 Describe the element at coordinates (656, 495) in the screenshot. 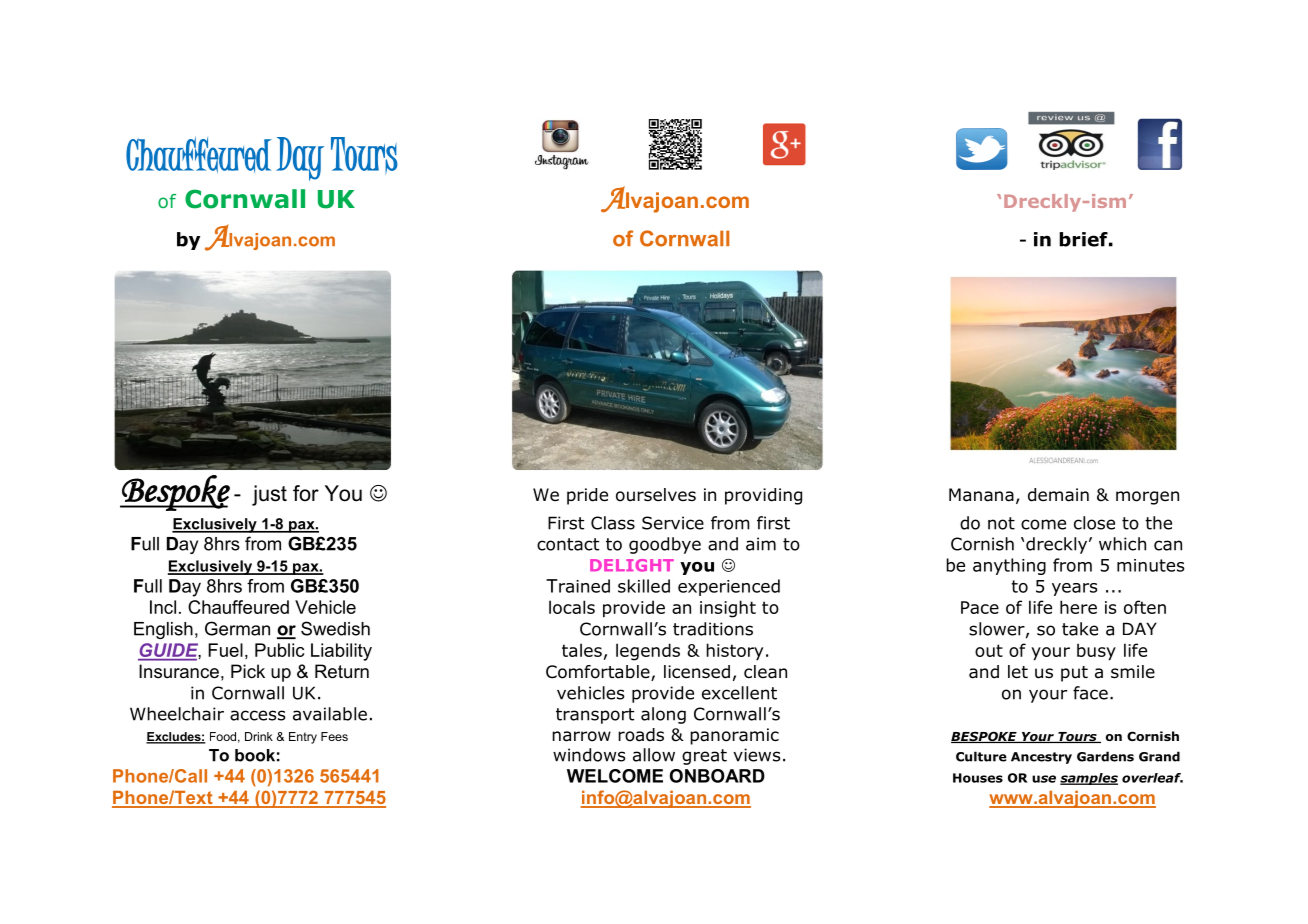

I see `ourselves` at that location.
